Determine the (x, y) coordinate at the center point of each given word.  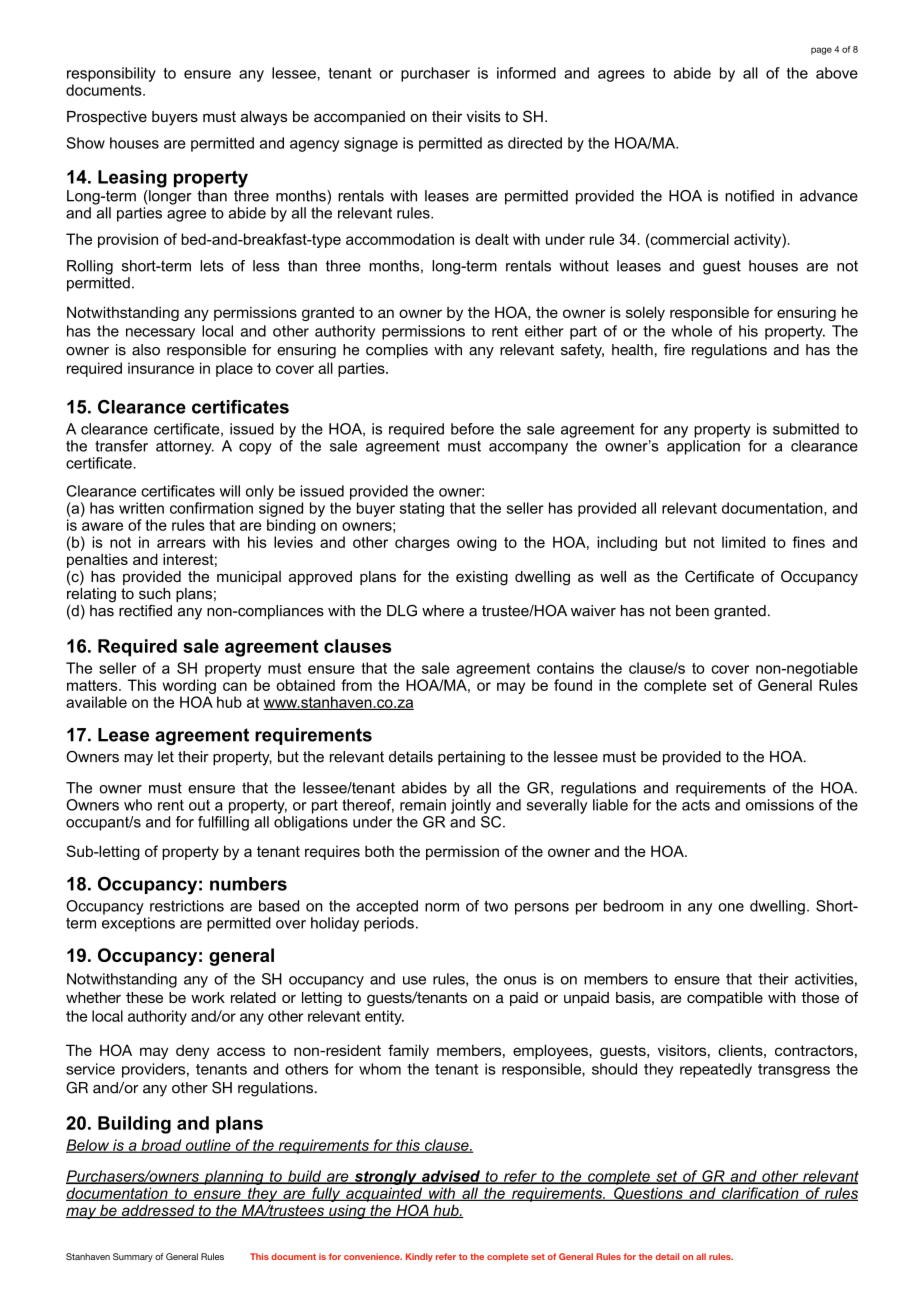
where (443, 611)
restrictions (187, 906)
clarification (760, 1194)
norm (442, 907)
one (731, 907)
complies (397, 351)
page (821, 51)
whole (692, 331)
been (692, 611)
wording (189, 686)
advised (451, 1177)
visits (483, 116)
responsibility (111, 74)
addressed (158, 1211)
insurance (161, 368)
